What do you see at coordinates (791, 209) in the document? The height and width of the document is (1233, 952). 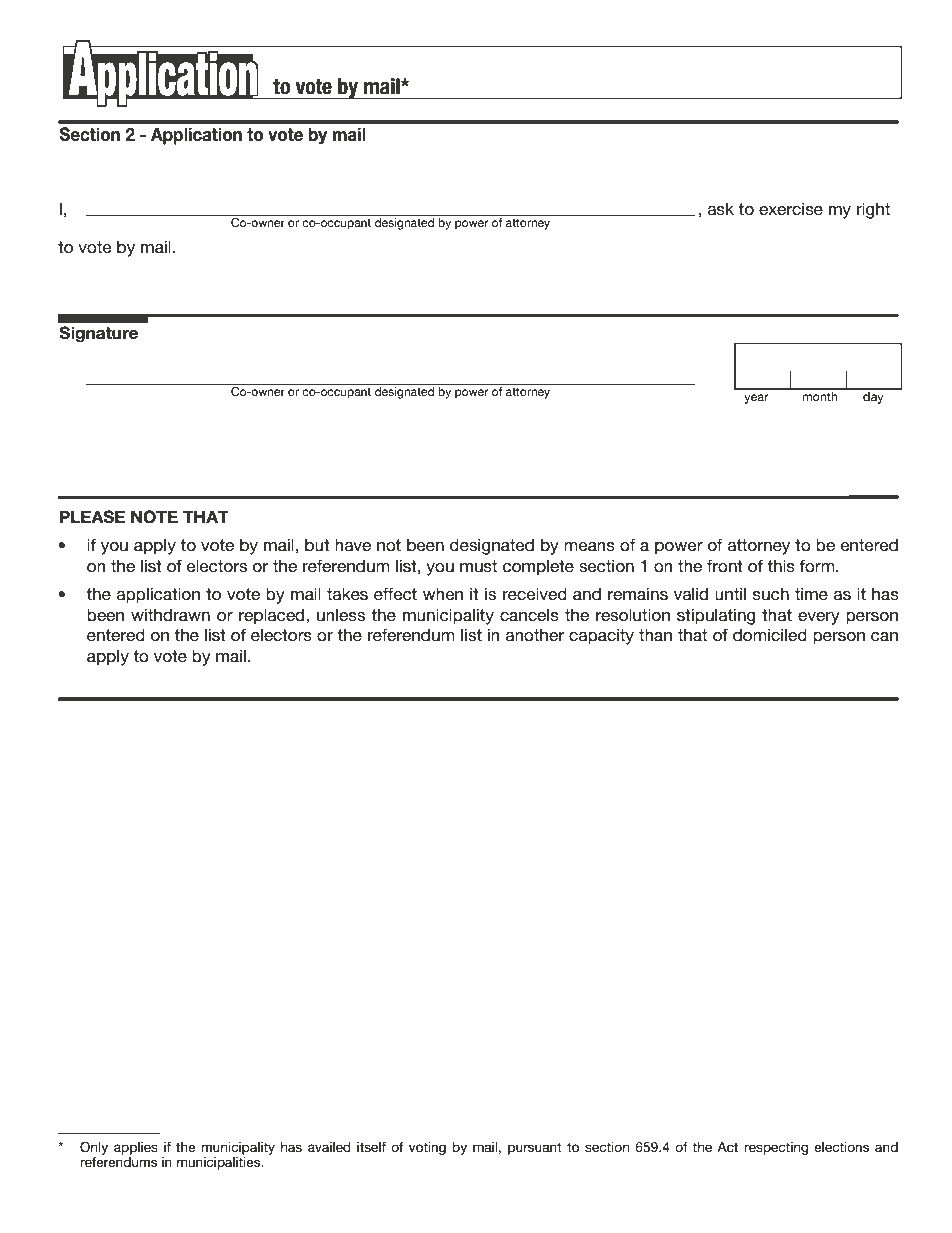 I see `exercise` at bounding box center [791, 209].
